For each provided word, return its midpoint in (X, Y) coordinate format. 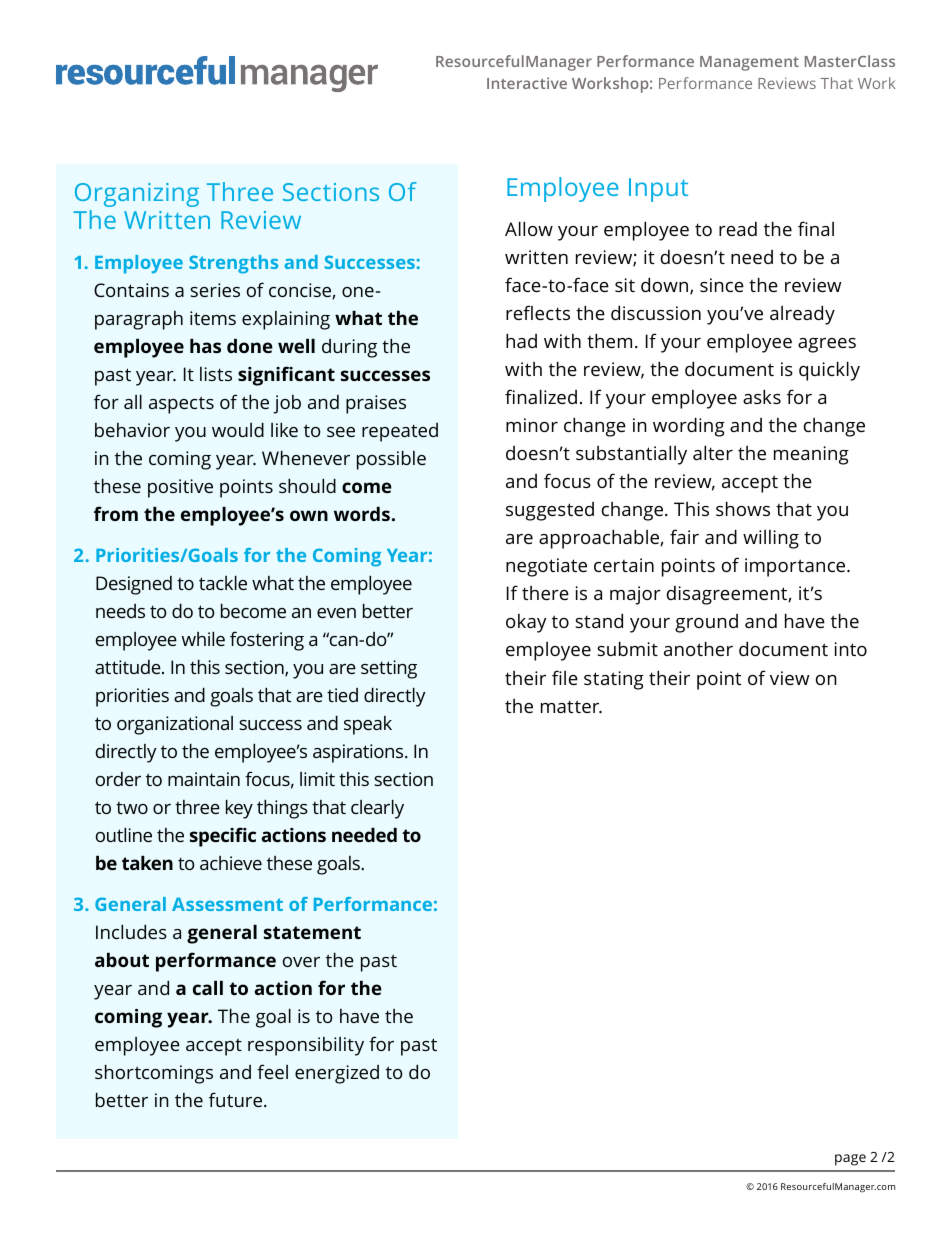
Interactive (527, 83)
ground (706, 623)
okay (526, 623)
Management (749, 63)
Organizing (137, 195)
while (203, 638)
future (237, 1099)
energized (337, 1074)
